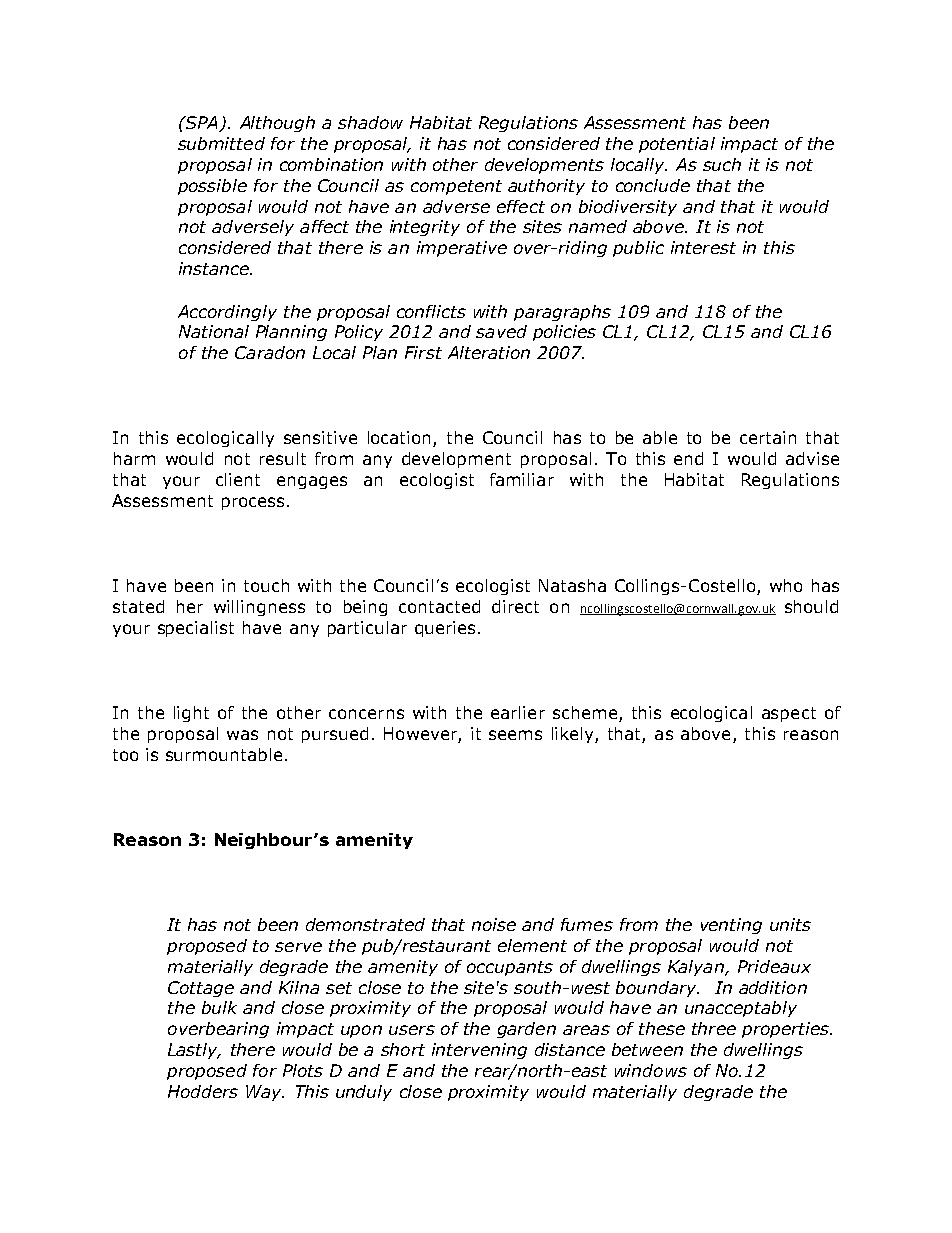 The image size is (952, 1233). Describe the element at coordinates (786, 585) in the screenshot. I see `who` at that location.
